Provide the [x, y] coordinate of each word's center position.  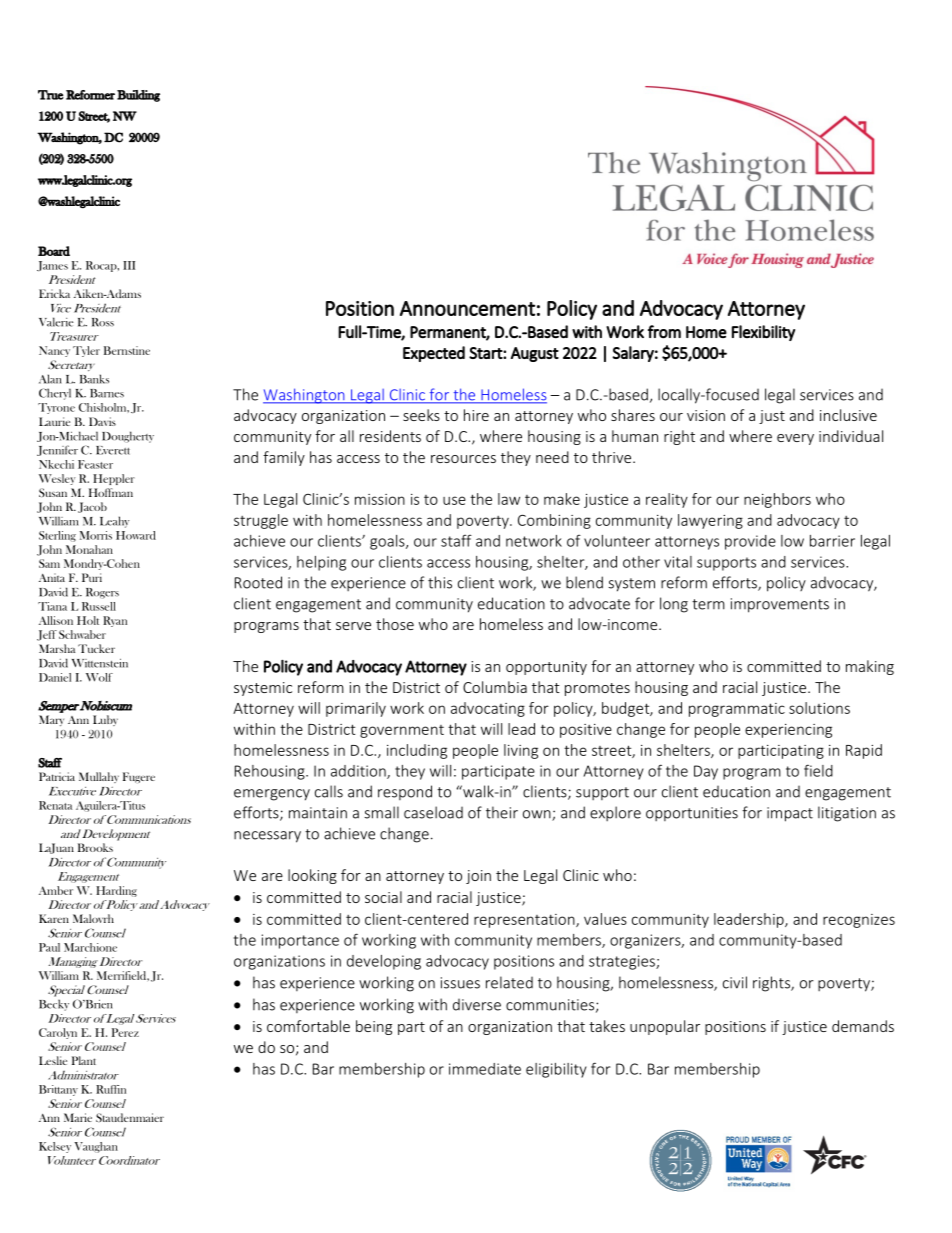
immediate [485, 1069]
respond [405, 792]
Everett [113, 450]
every [795, 439]
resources [463, 459]
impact [790, 814]
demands [863, 1026]
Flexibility [763, 333]
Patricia [57, 776]
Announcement [467, 308]
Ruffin [111, 1089]
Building [138, 96]
